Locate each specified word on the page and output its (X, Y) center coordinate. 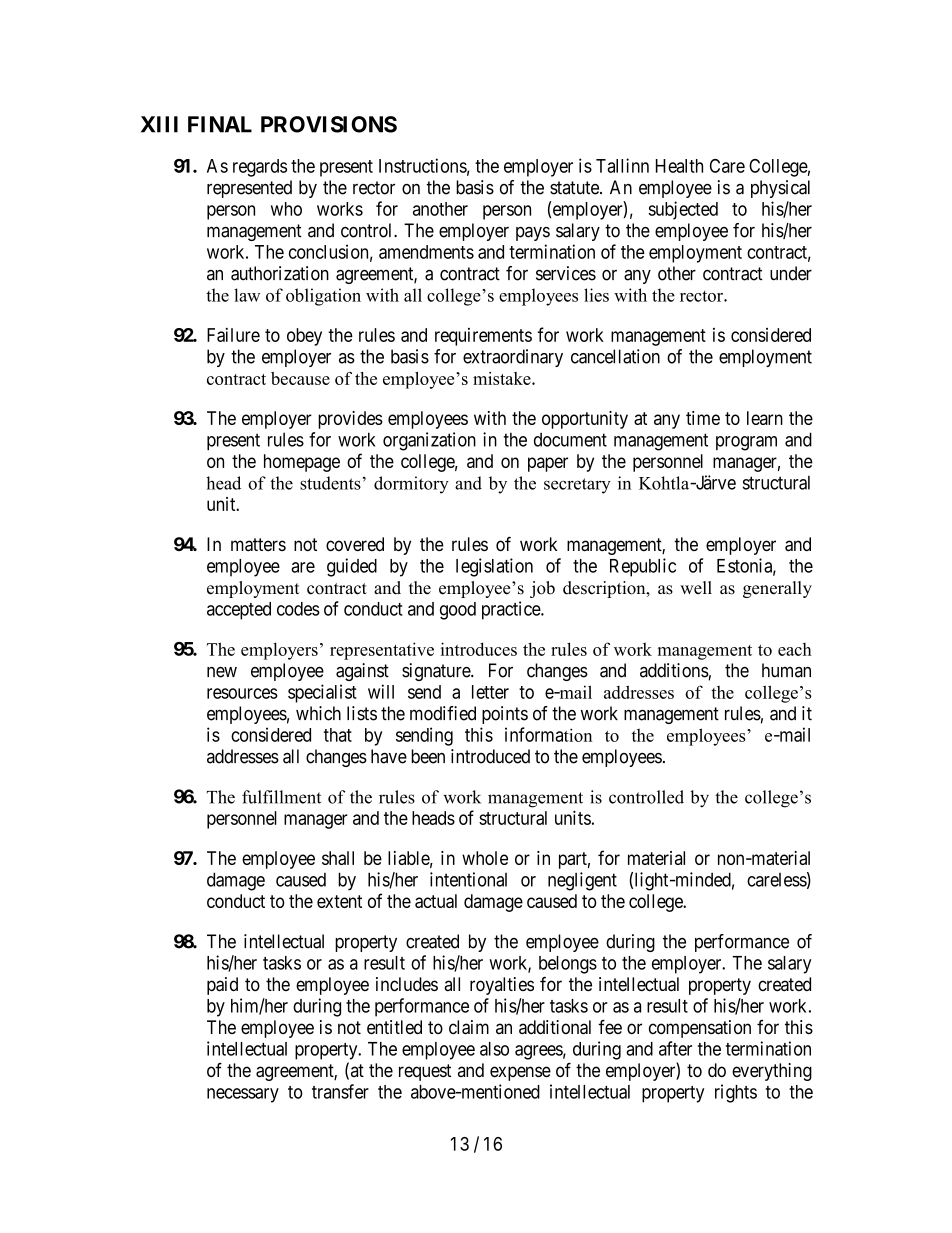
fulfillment (281, 797)
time (703, 418)
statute (575, 188)
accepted (239, 611)
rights (736, 1093)
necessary (243, 1095)
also (494, 1049)
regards (260, 168)
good (458, 611)
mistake (503, 378)
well (696, 588)
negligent (582, 881)
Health (679, 166)
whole (485, 858)
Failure (233, 335)
